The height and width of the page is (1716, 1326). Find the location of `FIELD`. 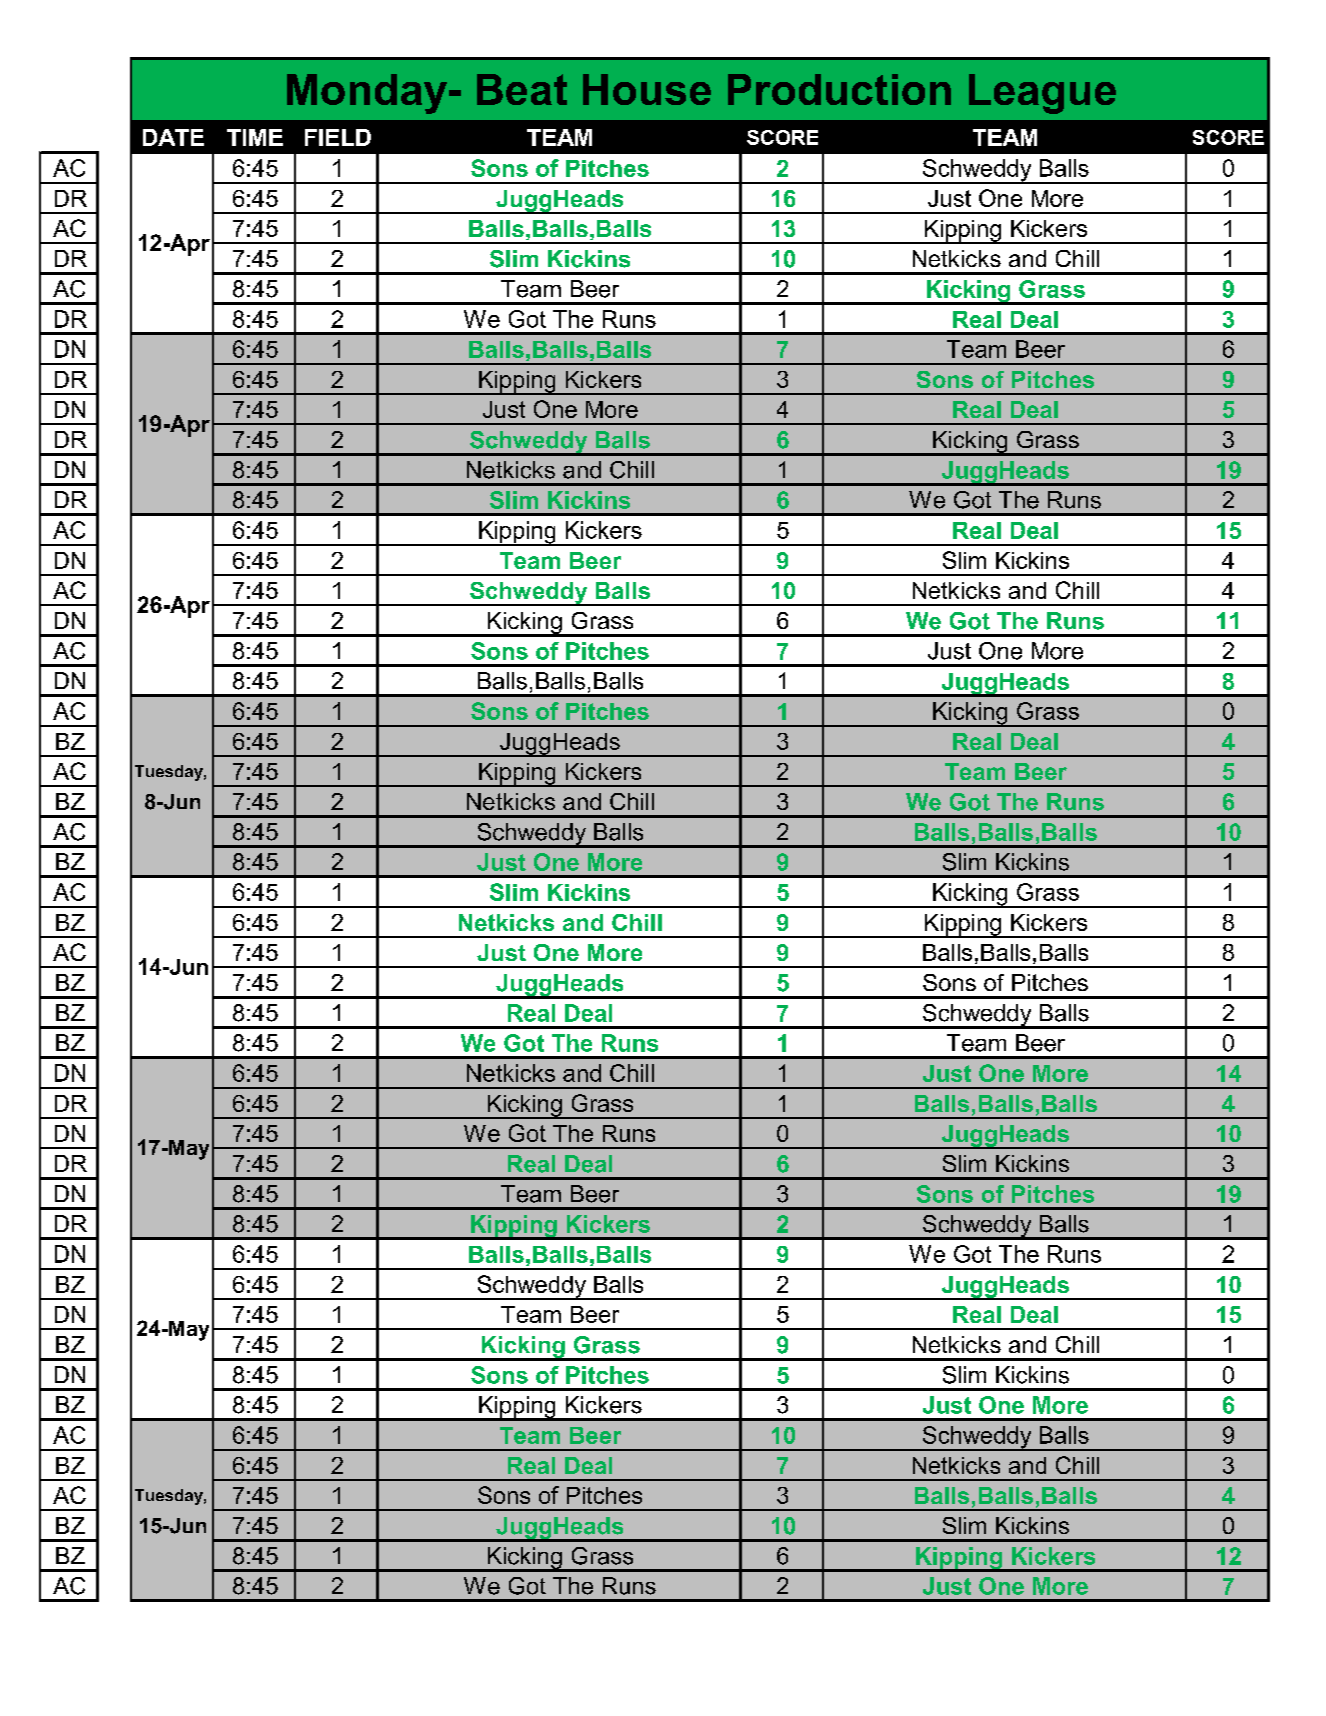

FIELD is located at coordinates (338, 137).
